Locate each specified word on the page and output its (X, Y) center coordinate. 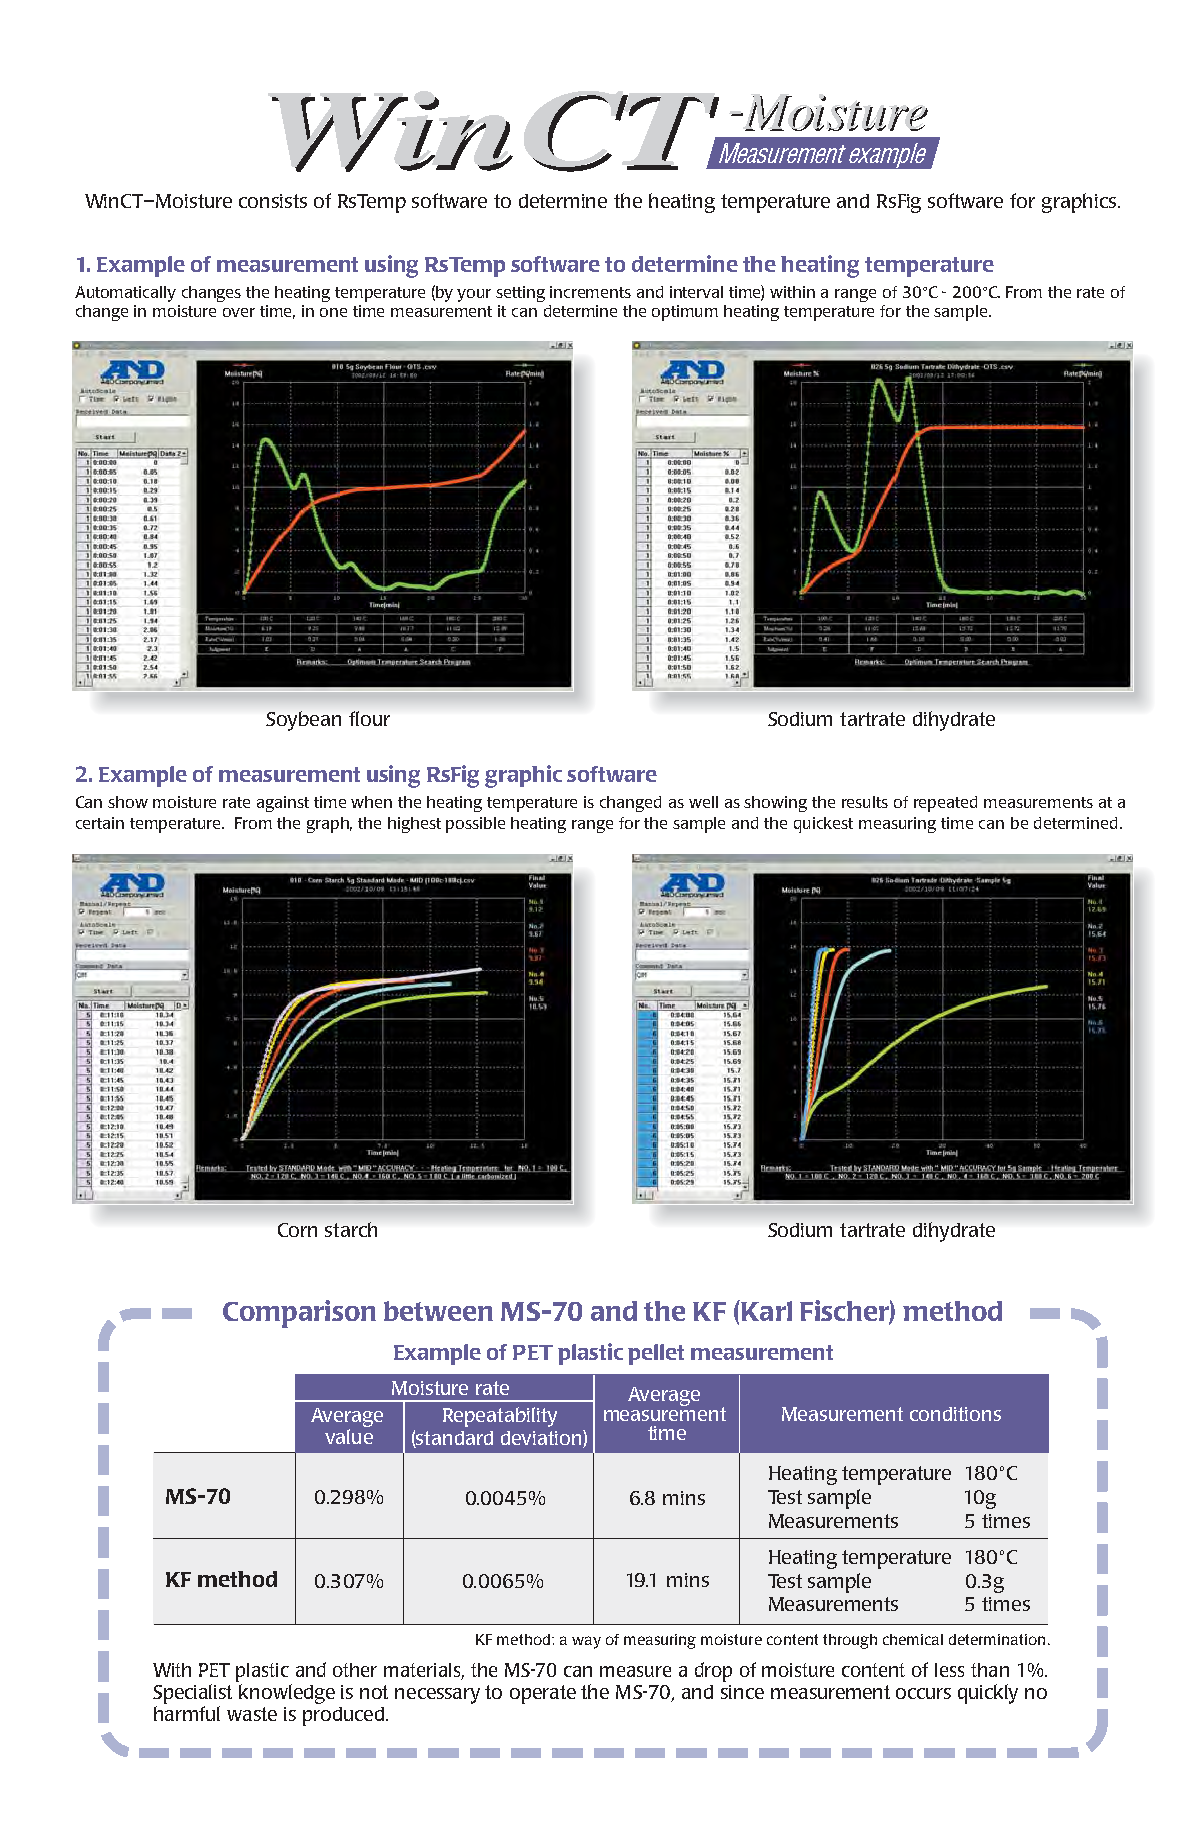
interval (696, 292)
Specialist (192, 1694)
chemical (913, 1639)
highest (414, 825)
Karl (765, 1310)
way (586, 1642)
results (865, 802)
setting (520, 294)
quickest (823, 825)
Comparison (299, 1314)
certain (100, 823)
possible (475, 825)
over (239, 312)
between (438, 1311)
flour (369, 718)
